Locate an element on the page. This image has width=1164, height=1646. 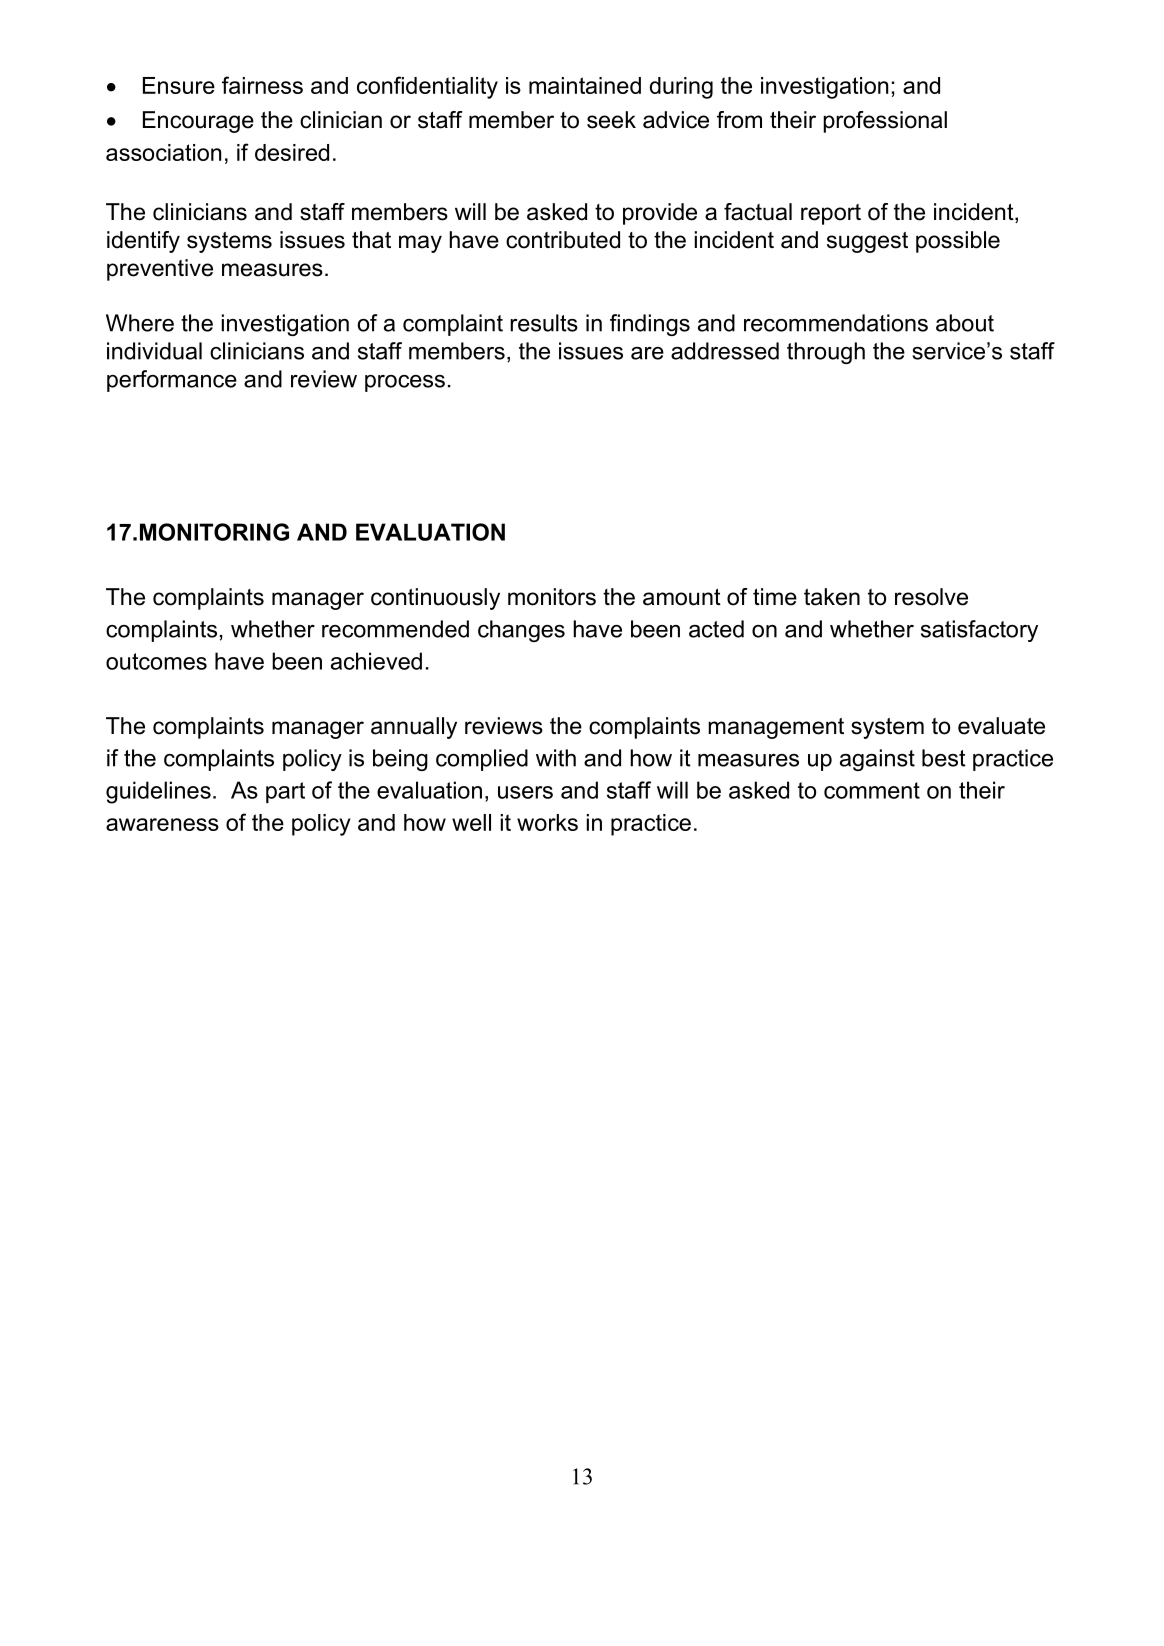
part is located at coordinates (285, 792).
